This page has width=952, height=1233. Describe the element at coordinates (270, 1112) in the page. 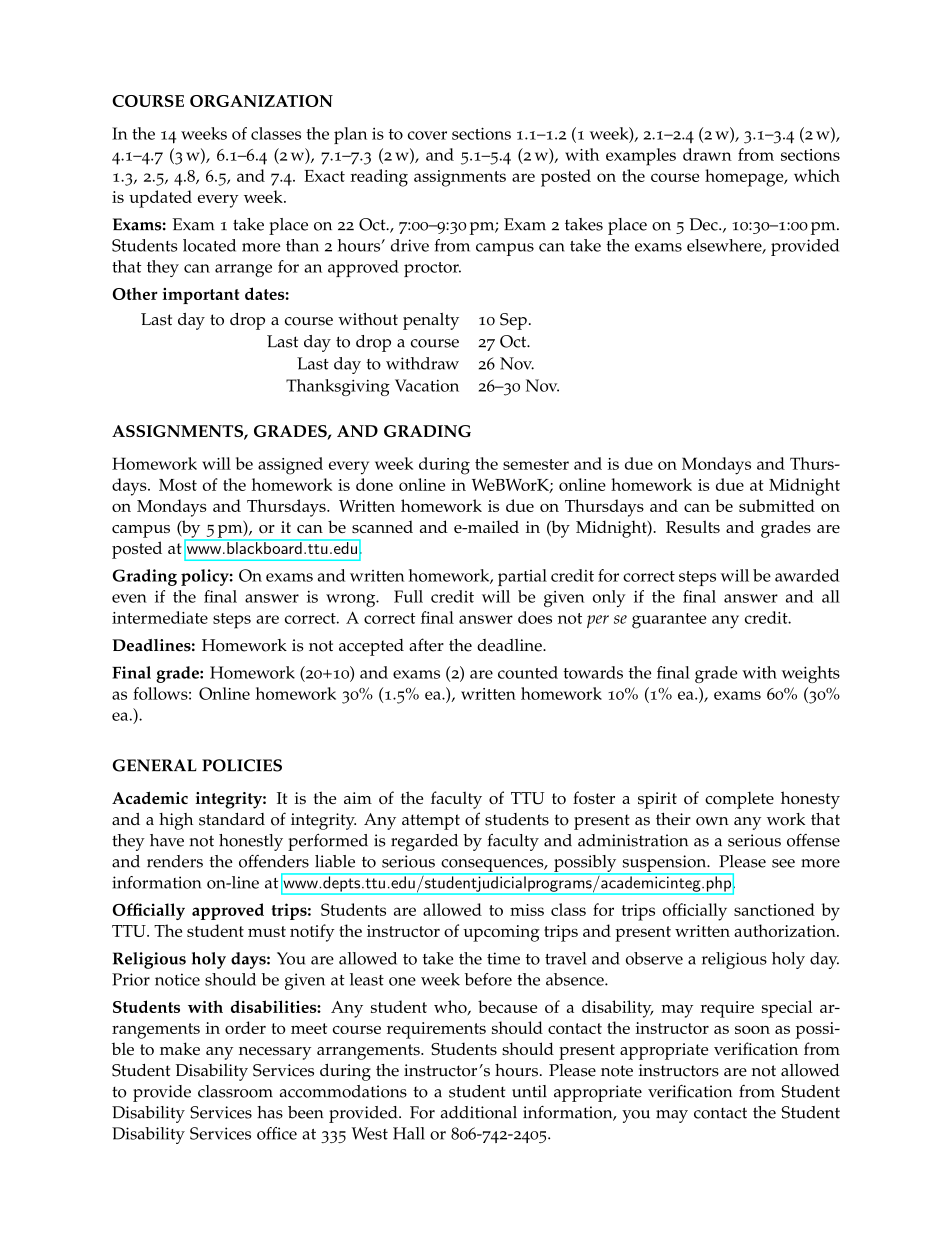

I see `has` at that location.
